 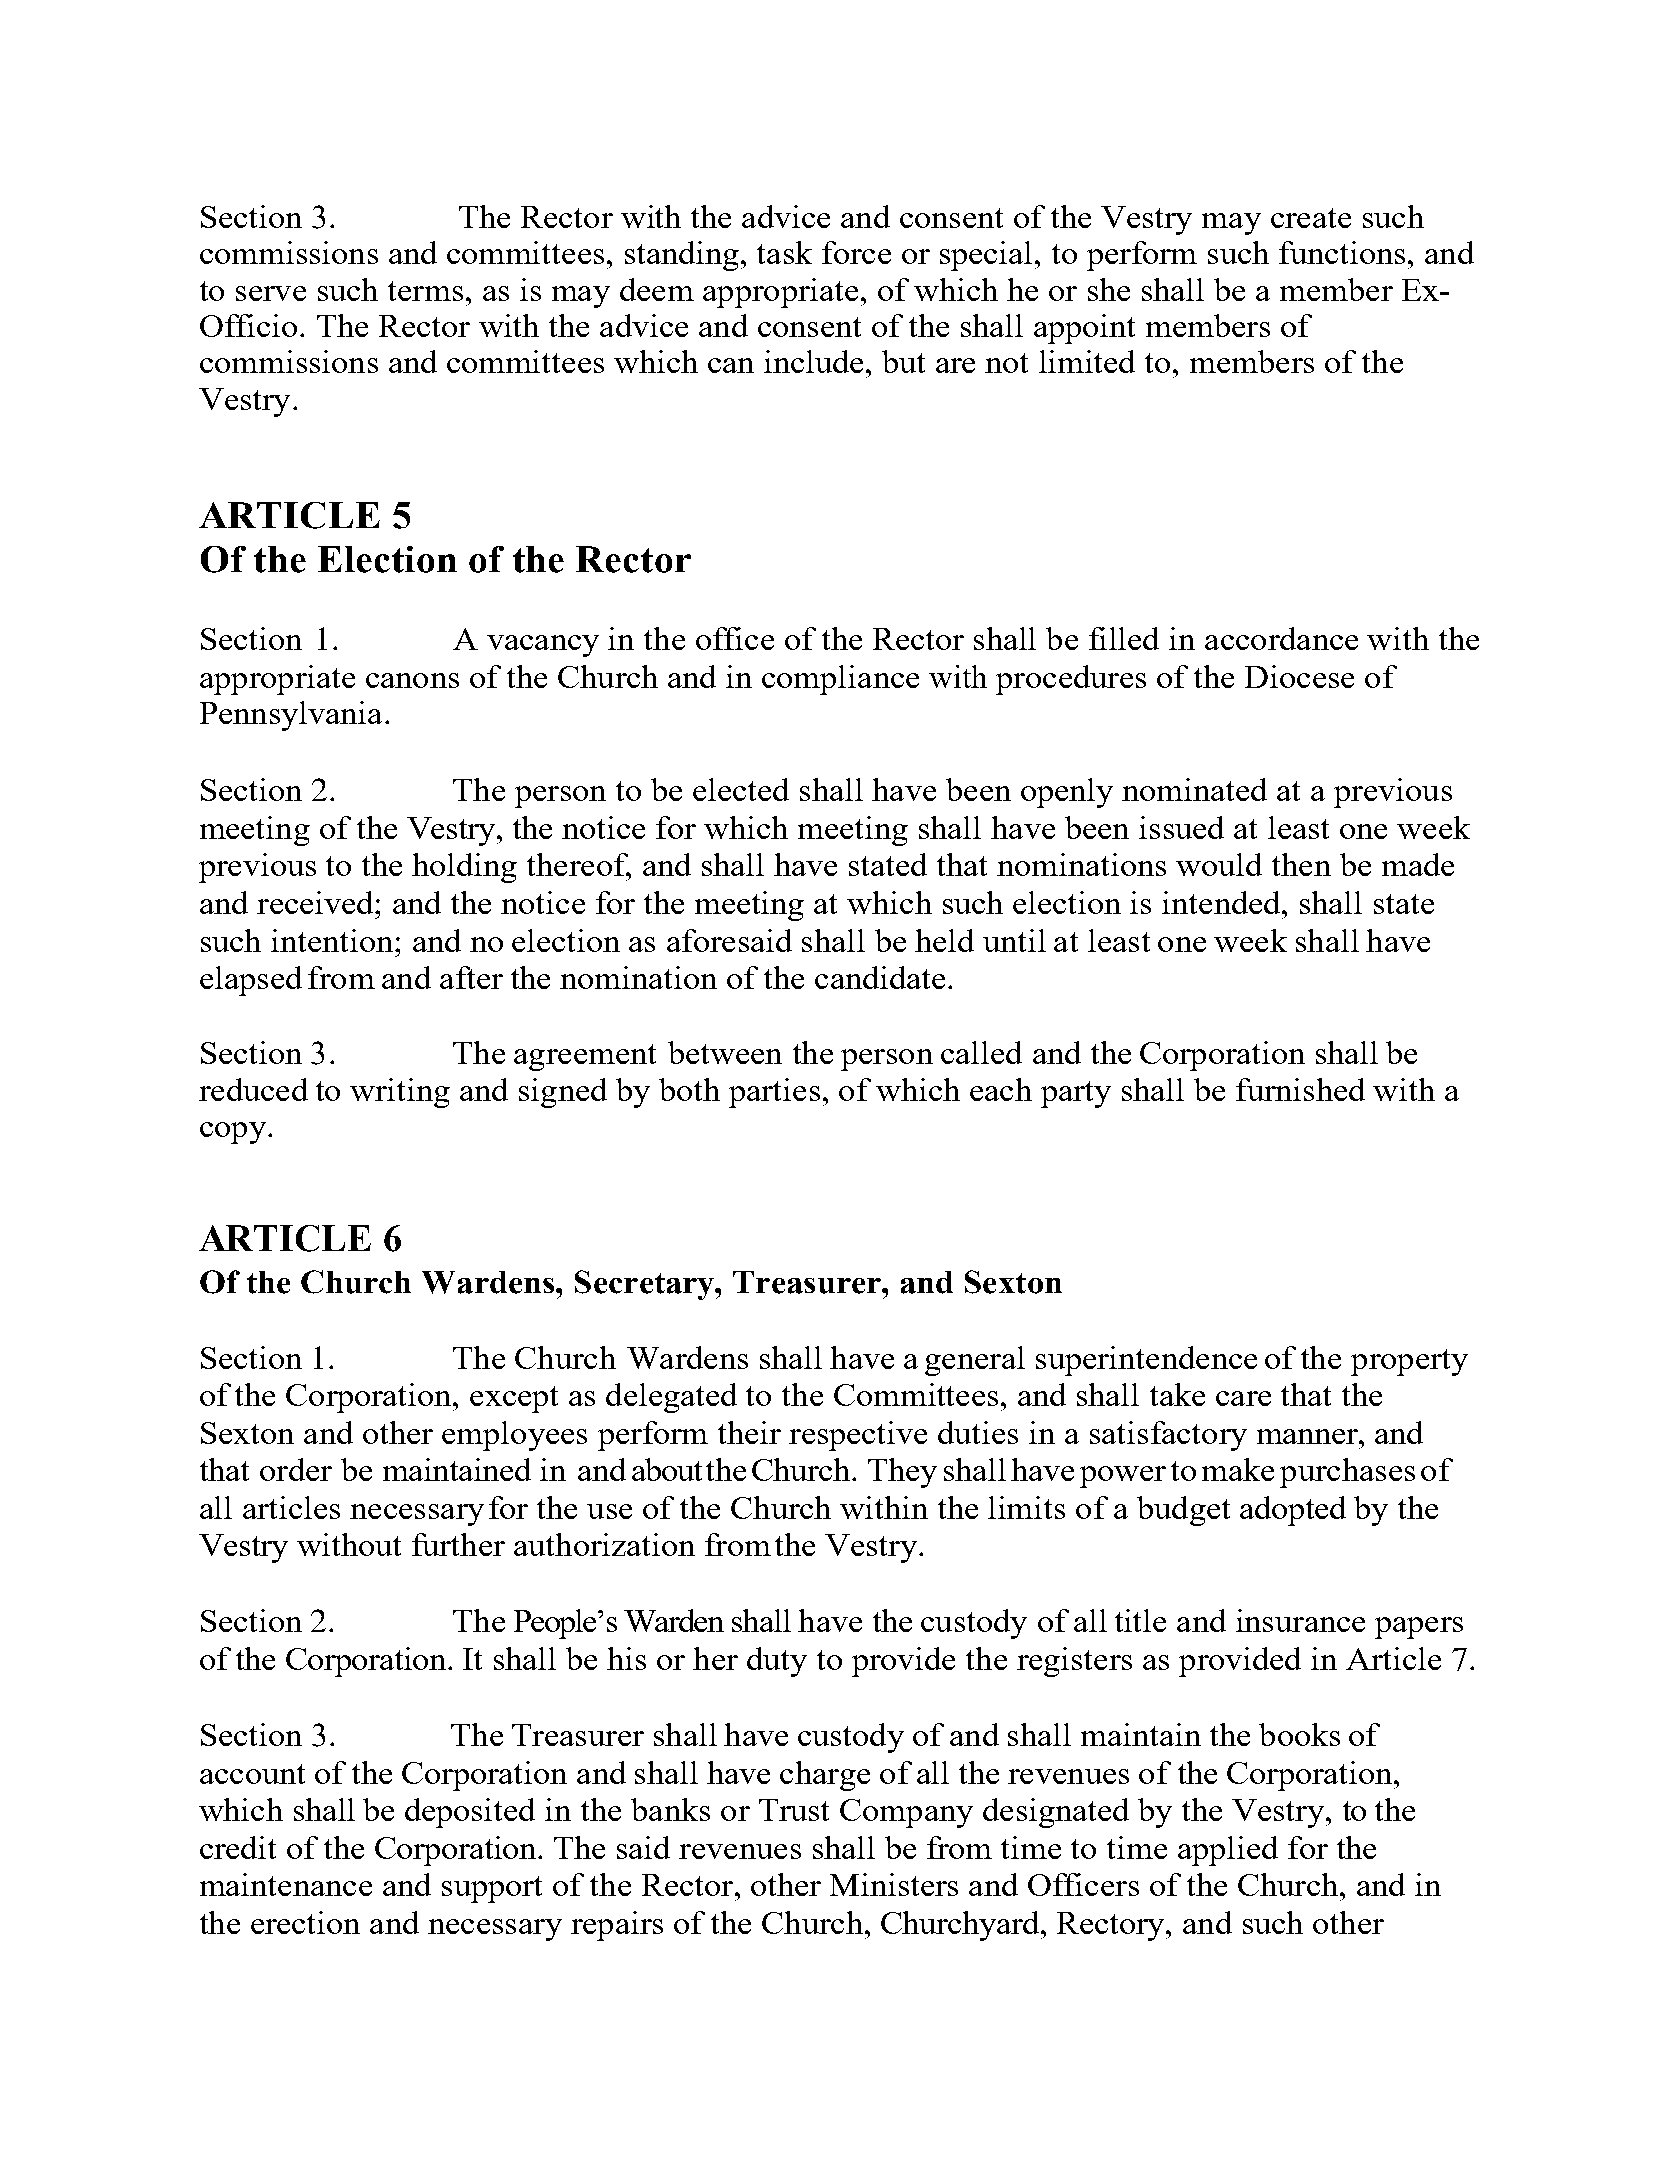 I want to click on parties, so click(x=774, y=1093).
